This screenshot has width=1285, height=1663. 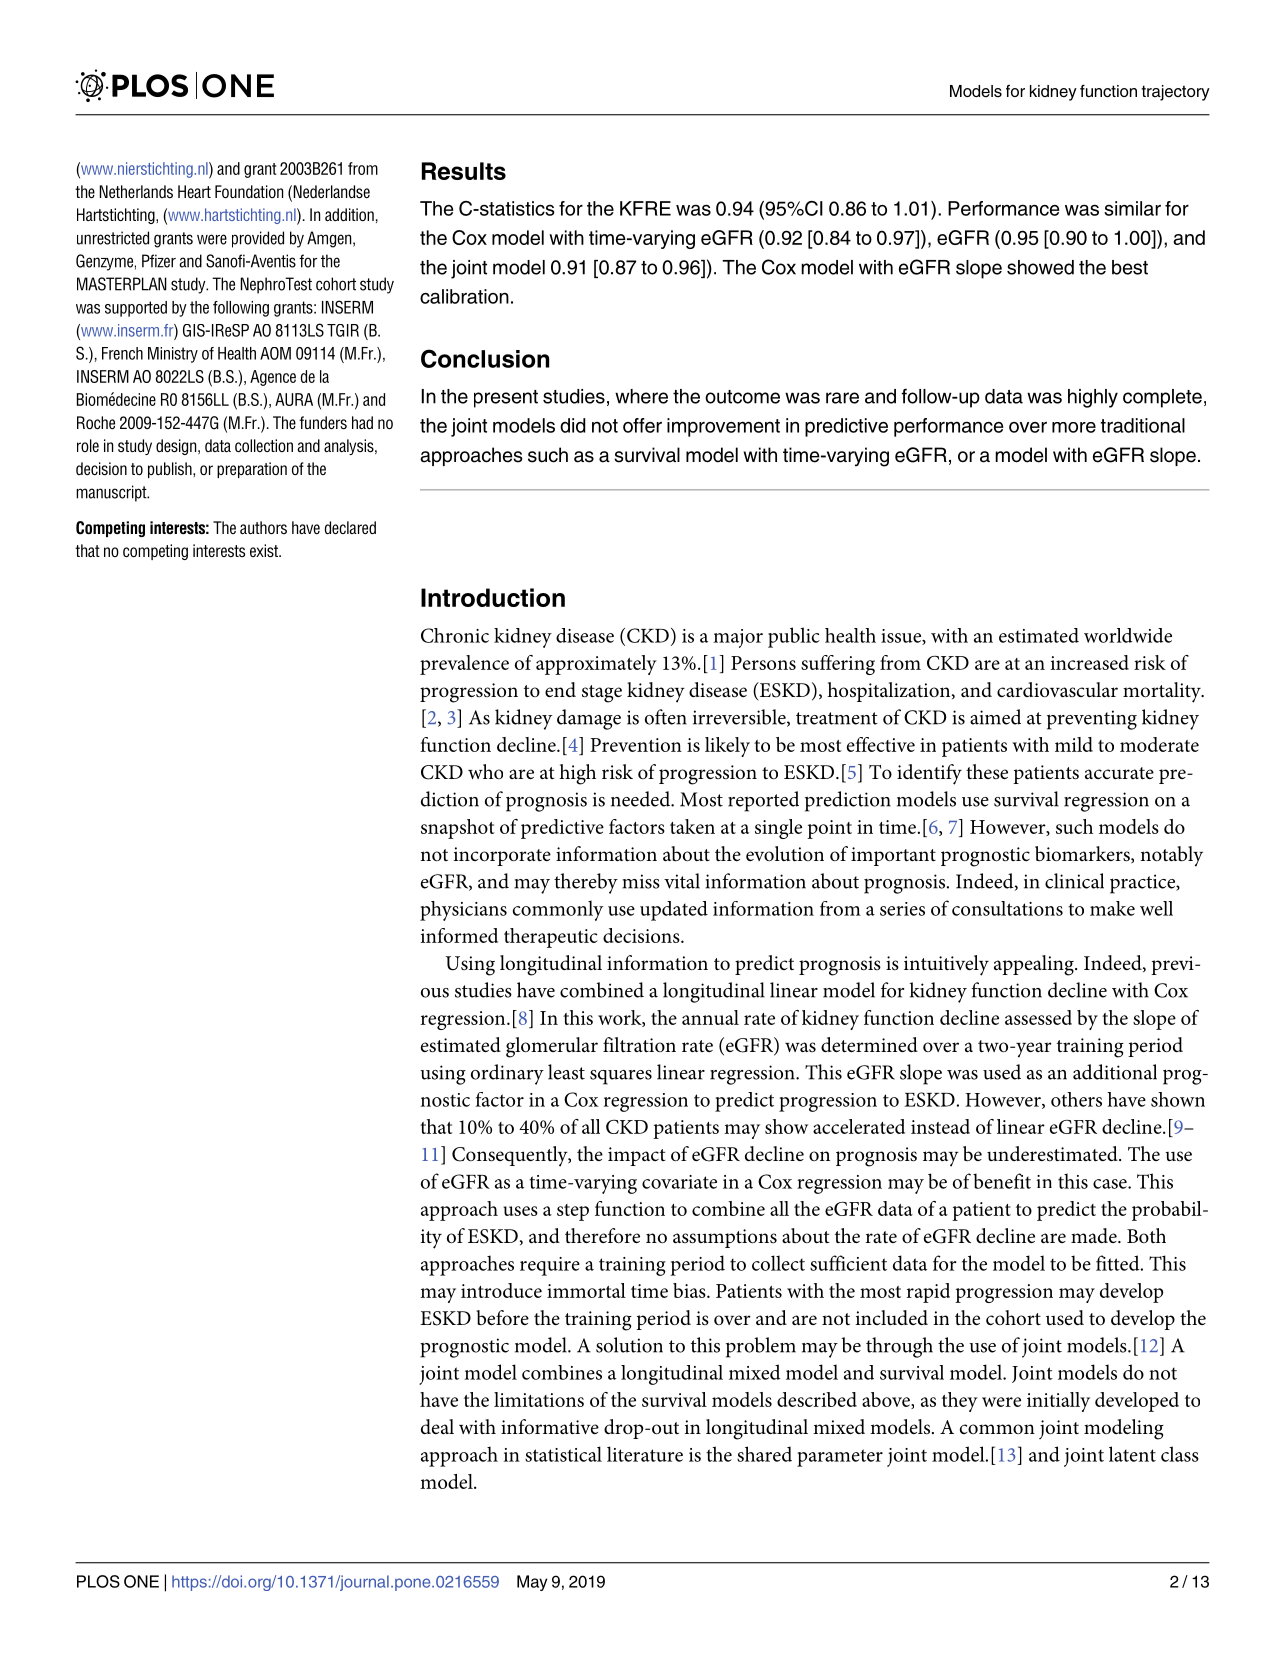 I want to click on offer, so click(x=642, y=425).
